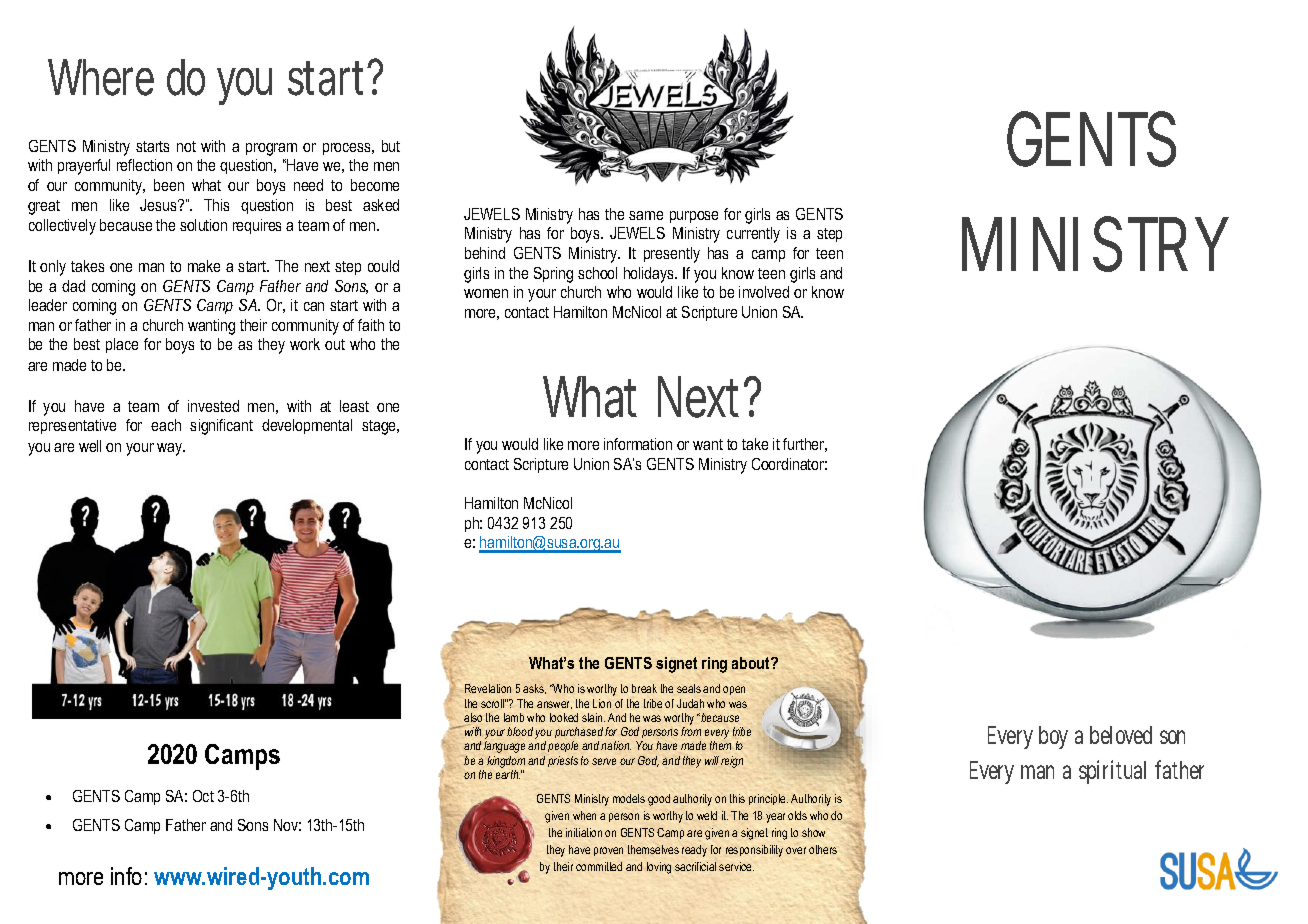 This image has width=1308, height=924. Describe the element at coordinates (203, 796) in the image. I see `Oct` at that location.
